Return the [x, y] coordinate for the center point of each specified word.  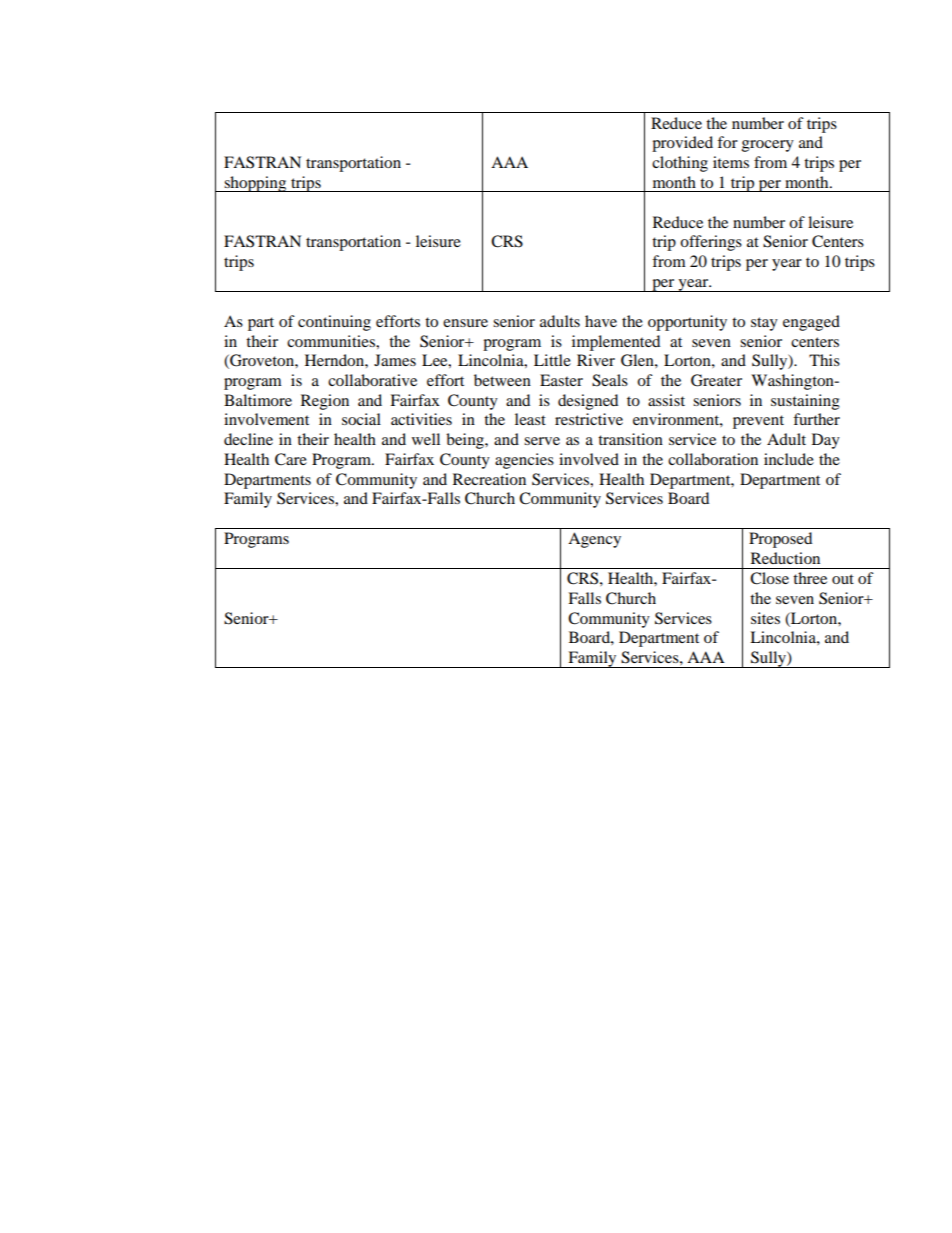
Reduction [785, 558]
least [530, 419]
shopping [255, 184]
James [395, 360]
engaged [811, 323]
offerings [711, 243]
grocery [768, 146]
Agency [594, 540]
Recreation [489, 479]
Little [552, 360]
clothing [680, 164]
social [361, 419]
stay [764, 324]
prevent [758, 422]
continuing [334, 323]
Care [291, 459]
